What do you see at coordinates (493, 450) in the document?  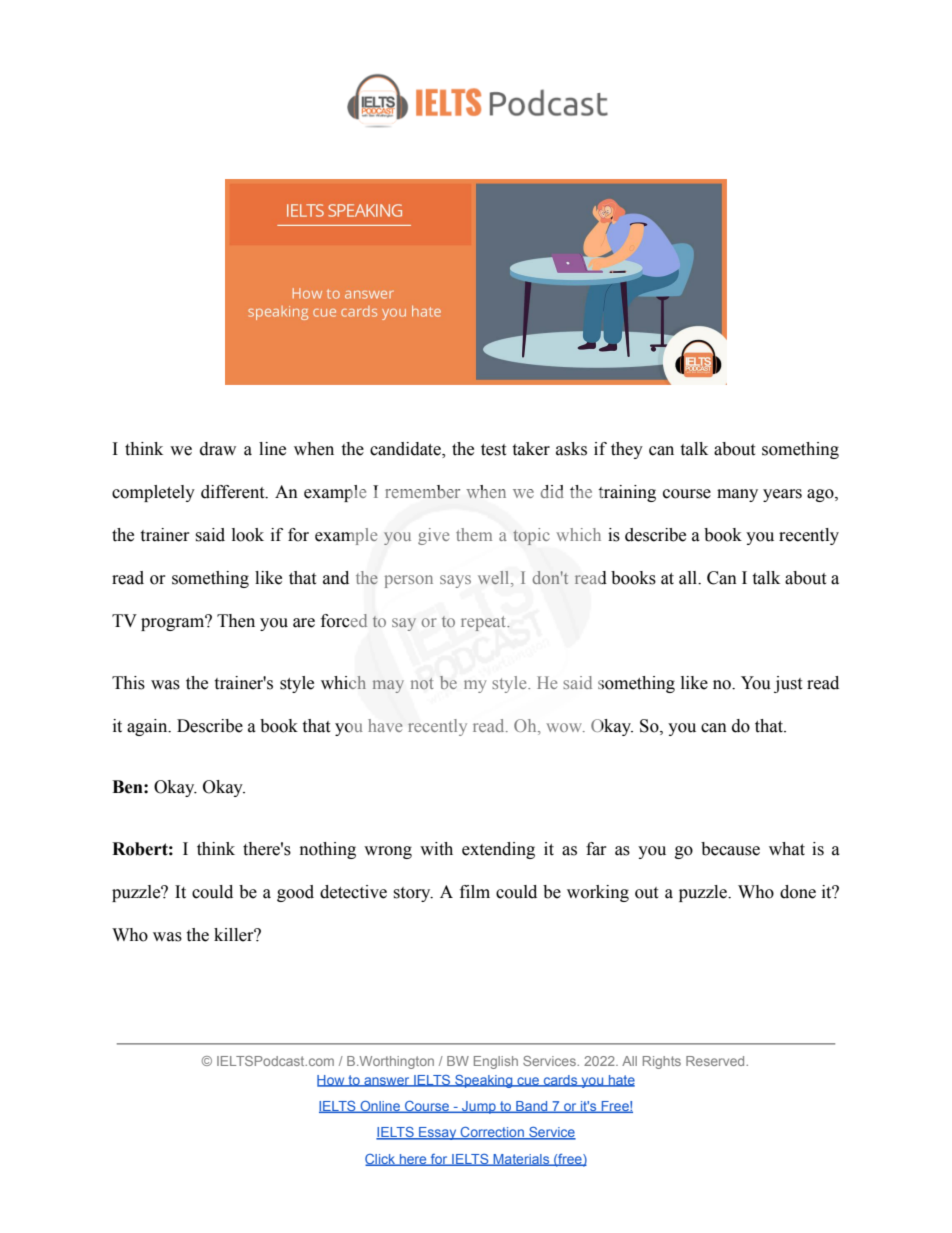 I see `test` at bounding box center [493, 450].
